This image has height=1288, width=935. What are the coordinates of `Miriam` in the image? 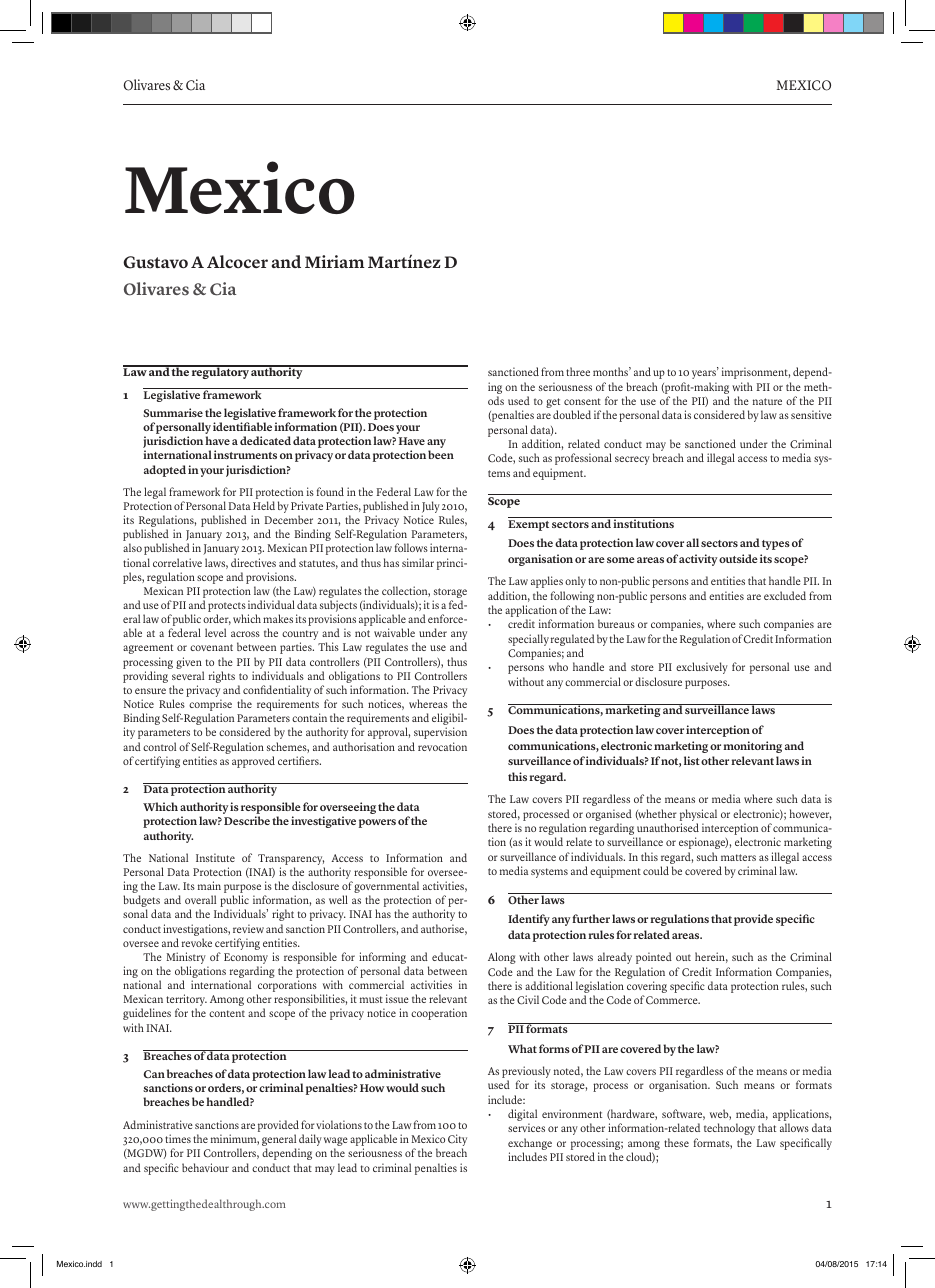 It's located at (335, 261).
